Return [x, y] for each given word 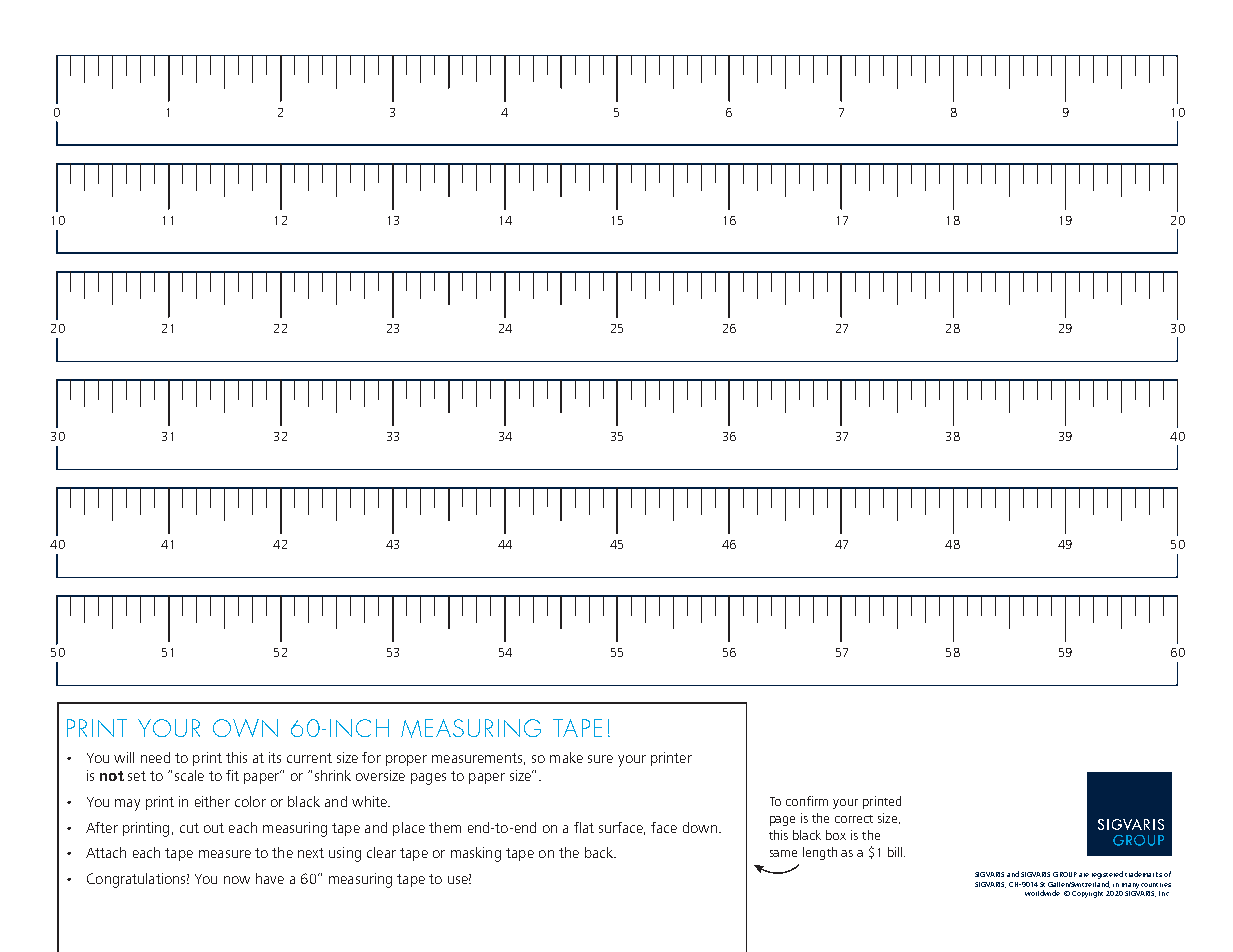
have [270, 878]
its [275, 757]
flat [584, 827]
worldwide [1042, 893]
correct [854, 819]
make [566, 757]
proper [406, 760]
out [214, 828]
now [237, 880]
